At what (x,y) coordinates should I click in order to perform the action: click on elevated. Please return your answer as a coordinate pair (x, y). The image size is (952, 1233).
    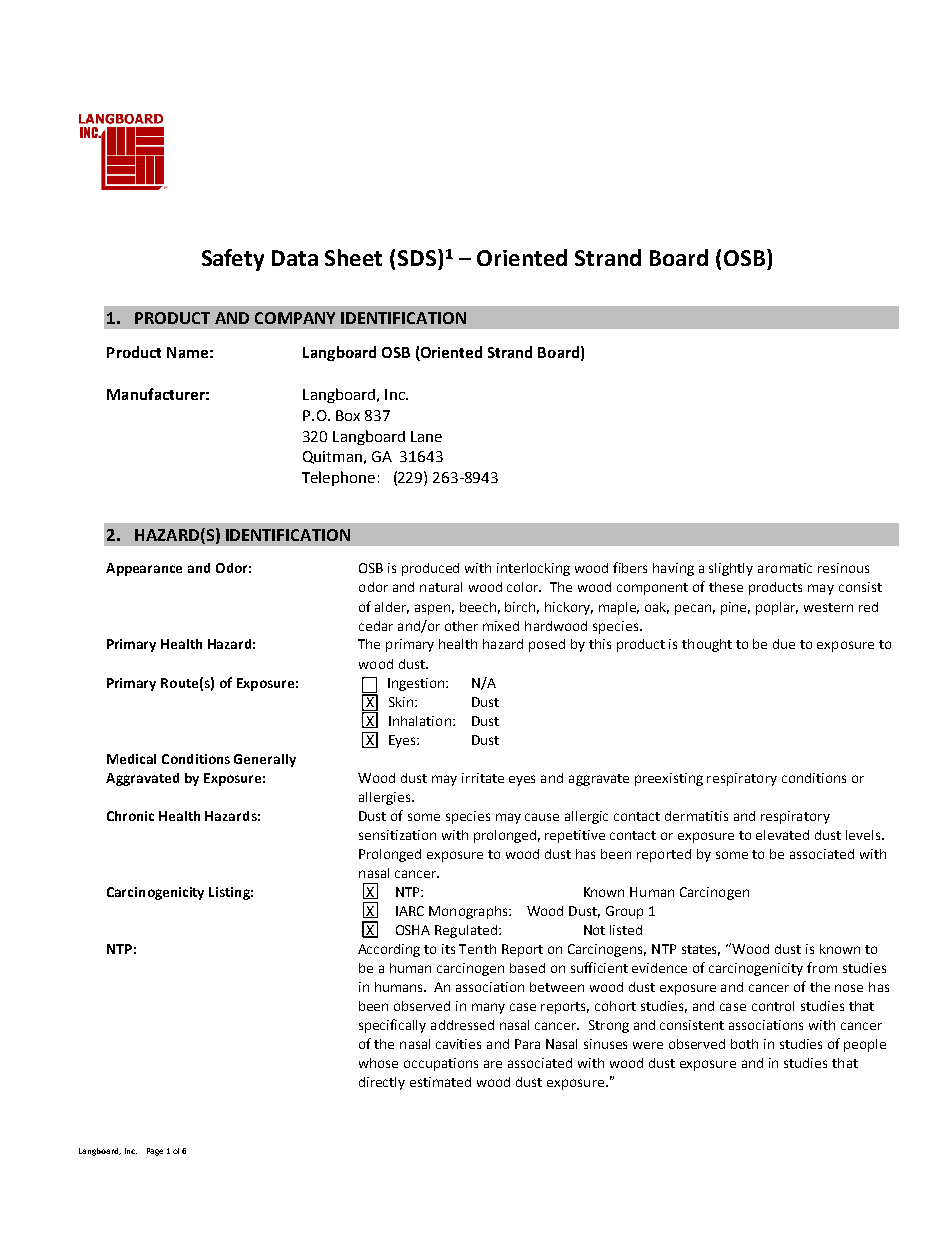
    Looking at the image, I should click on (782, 835).
